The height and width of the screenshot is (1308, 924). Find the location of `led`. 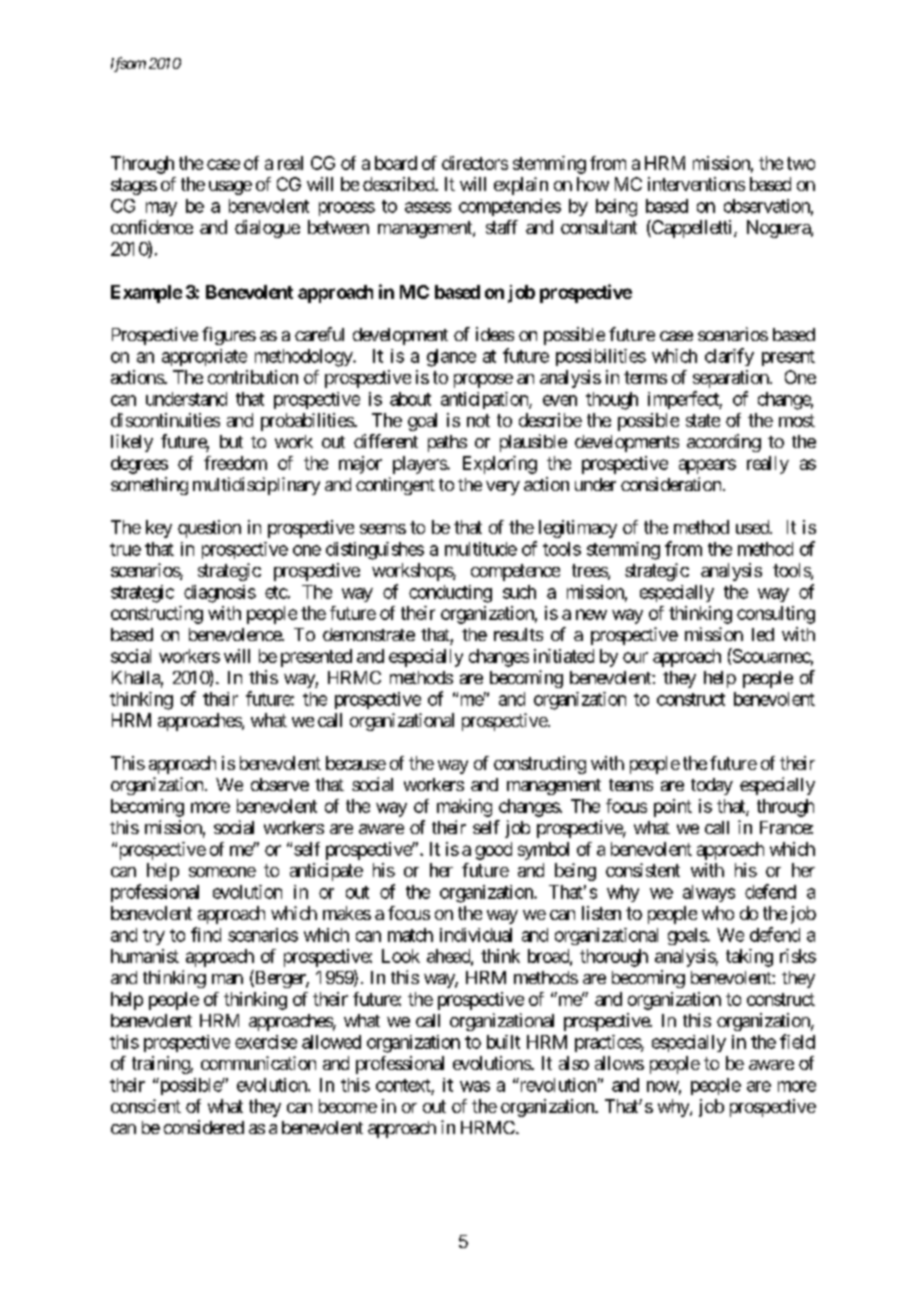

led is located at coordinates (763, 634).
